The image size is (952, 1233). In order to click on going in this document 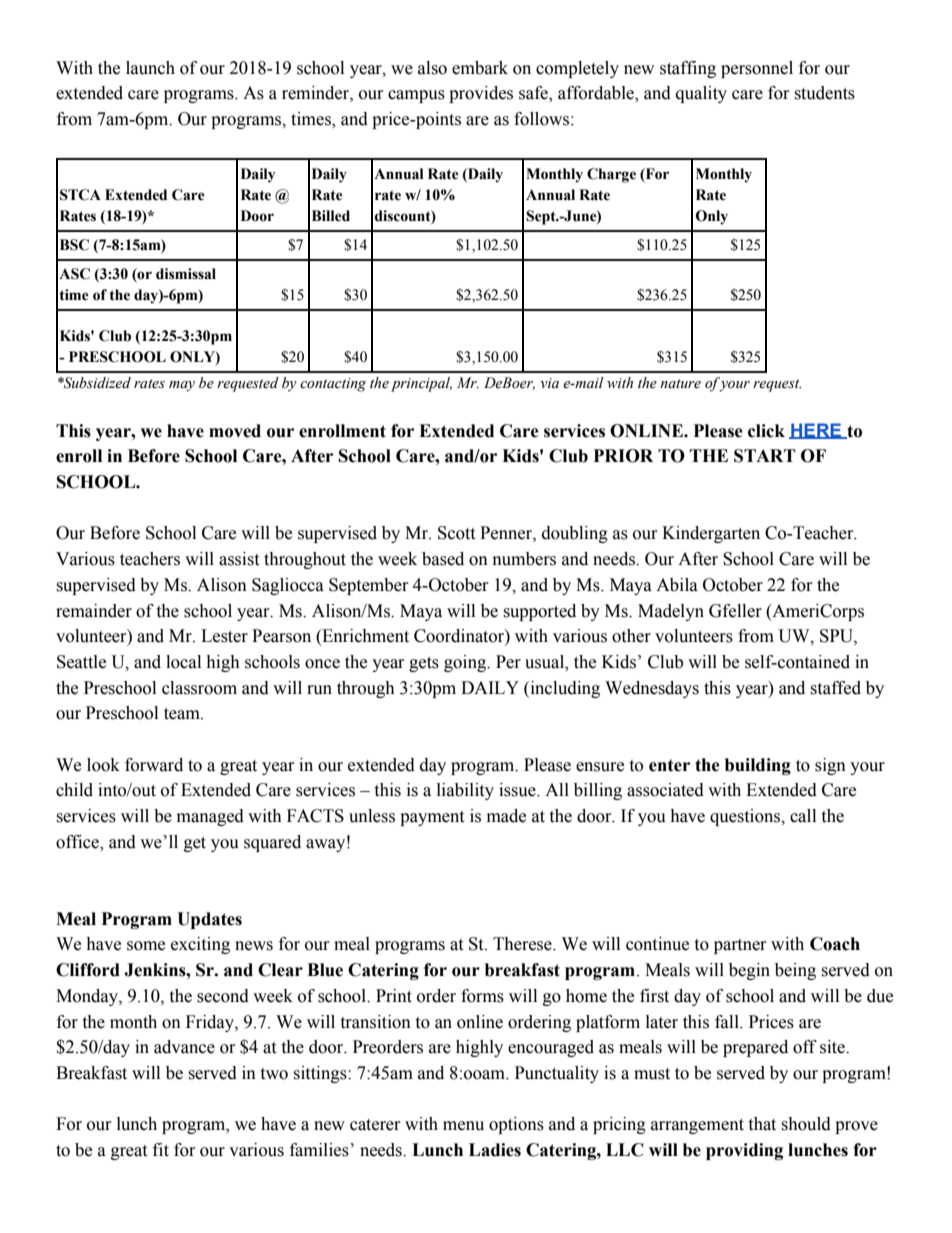, I will do `click(466, 663)`.
